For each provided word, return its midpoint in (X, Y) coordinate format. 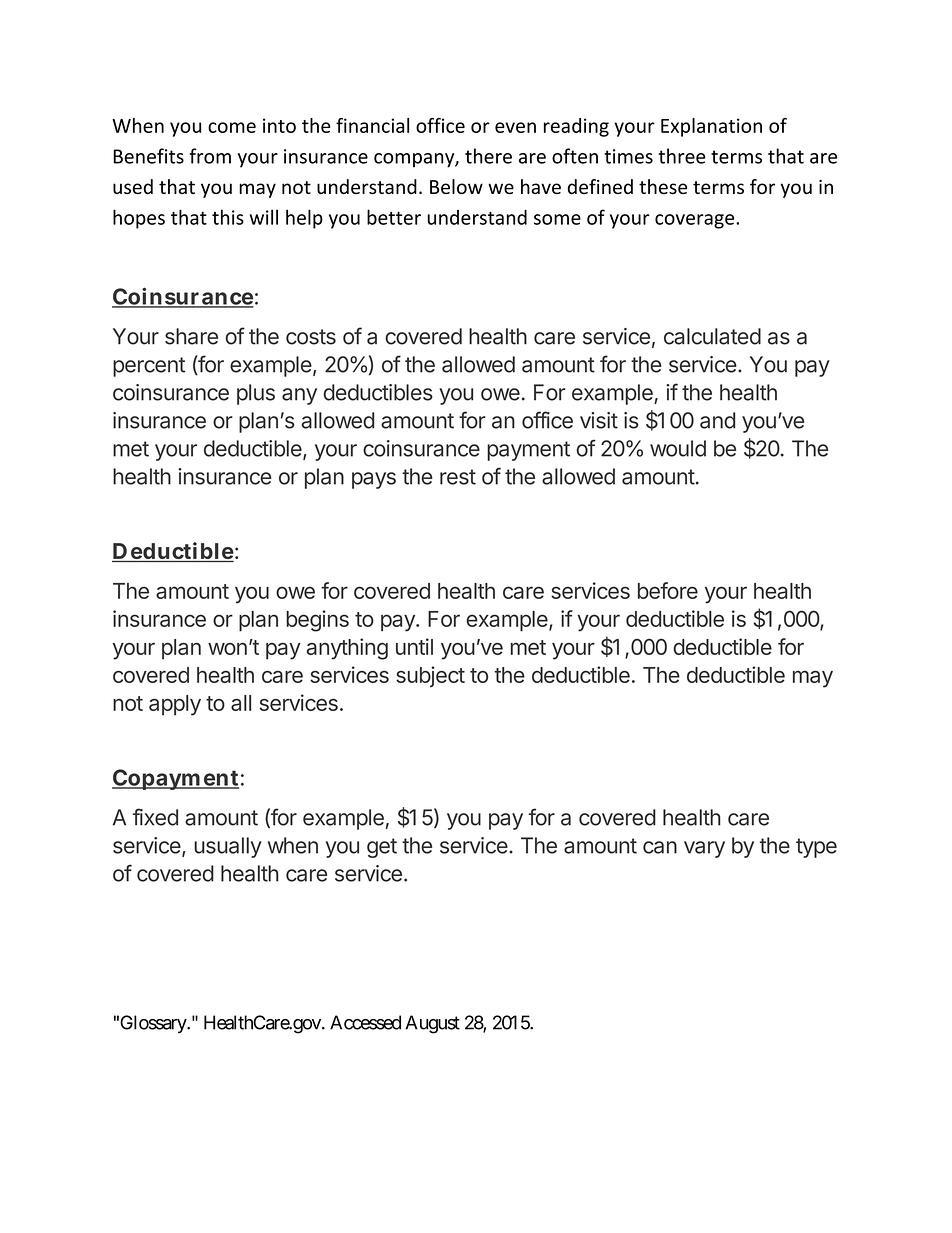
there (488, 156)
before (668, 590)
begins (317, 621)
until (414, 646)
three (682, 156)
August (432, 1024)
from (210, 156)
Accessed (365, 1022)
